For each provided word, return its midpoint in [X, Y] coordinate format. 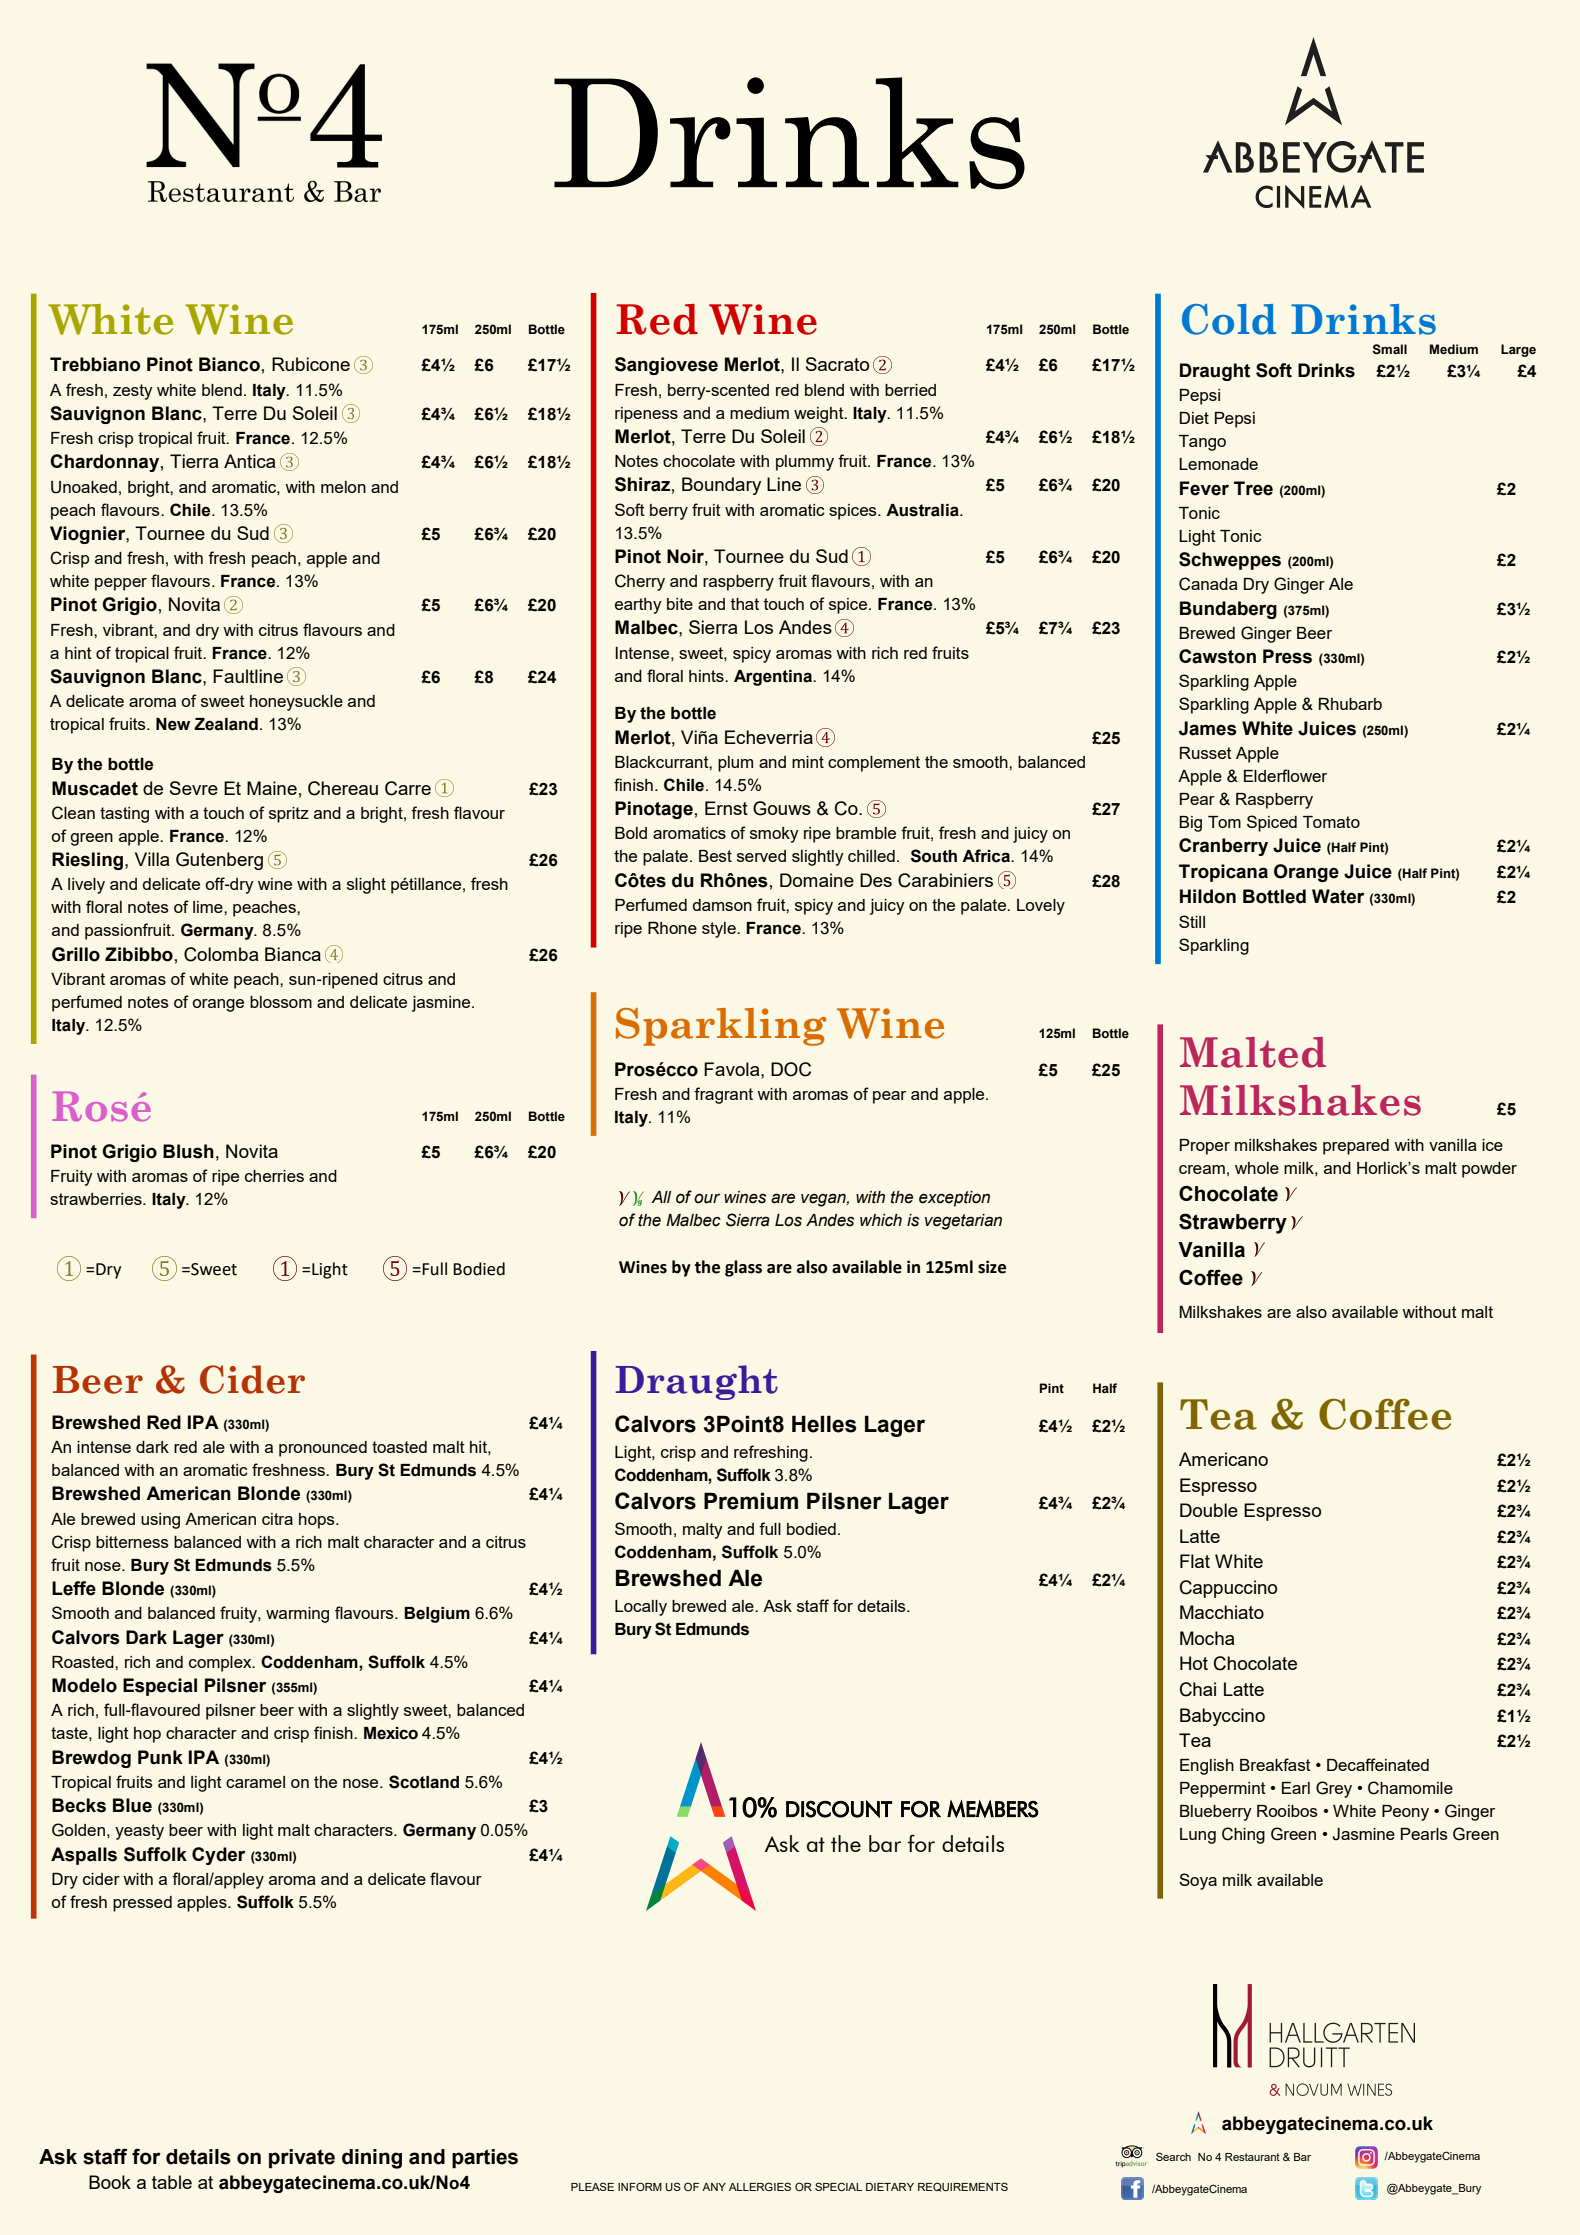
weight [820, 415]
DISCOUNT [839, 1809]
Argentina [774, 678]
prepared [1356, 1147]
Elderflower [1285, 775]
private [302, 2159]
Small [1389, 349]
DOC [791, 1069]
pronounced [323, 1449]
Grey [1334, 1789]
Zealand [226, 724]
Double [1209, 1510]
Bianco [229, 364]
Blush [188, 1151]
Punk [160, 1757]
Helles [824, 1424]
